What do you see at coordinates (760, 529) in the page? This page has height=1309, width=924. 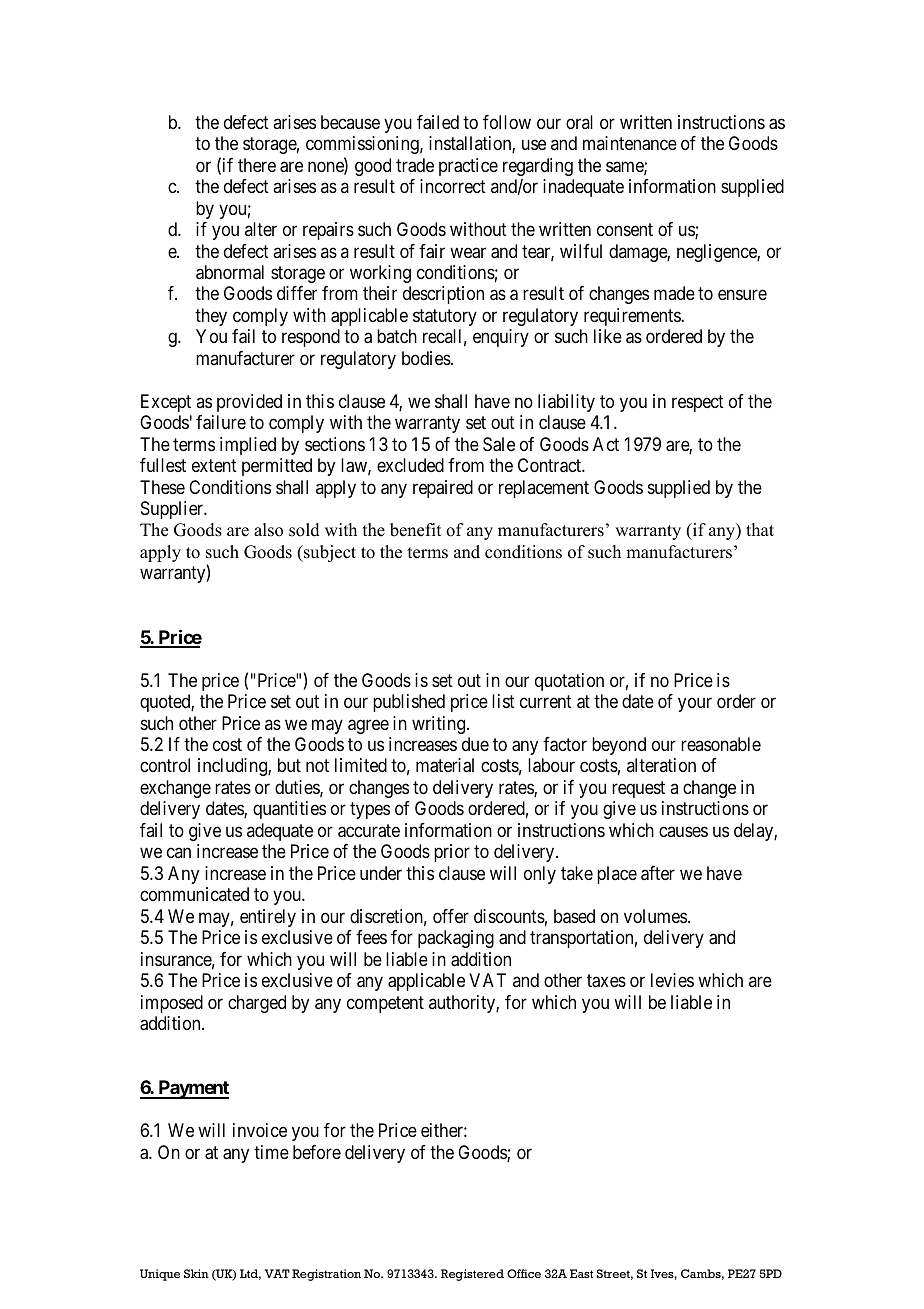 I see `that` at bounding box center [760, 529].
